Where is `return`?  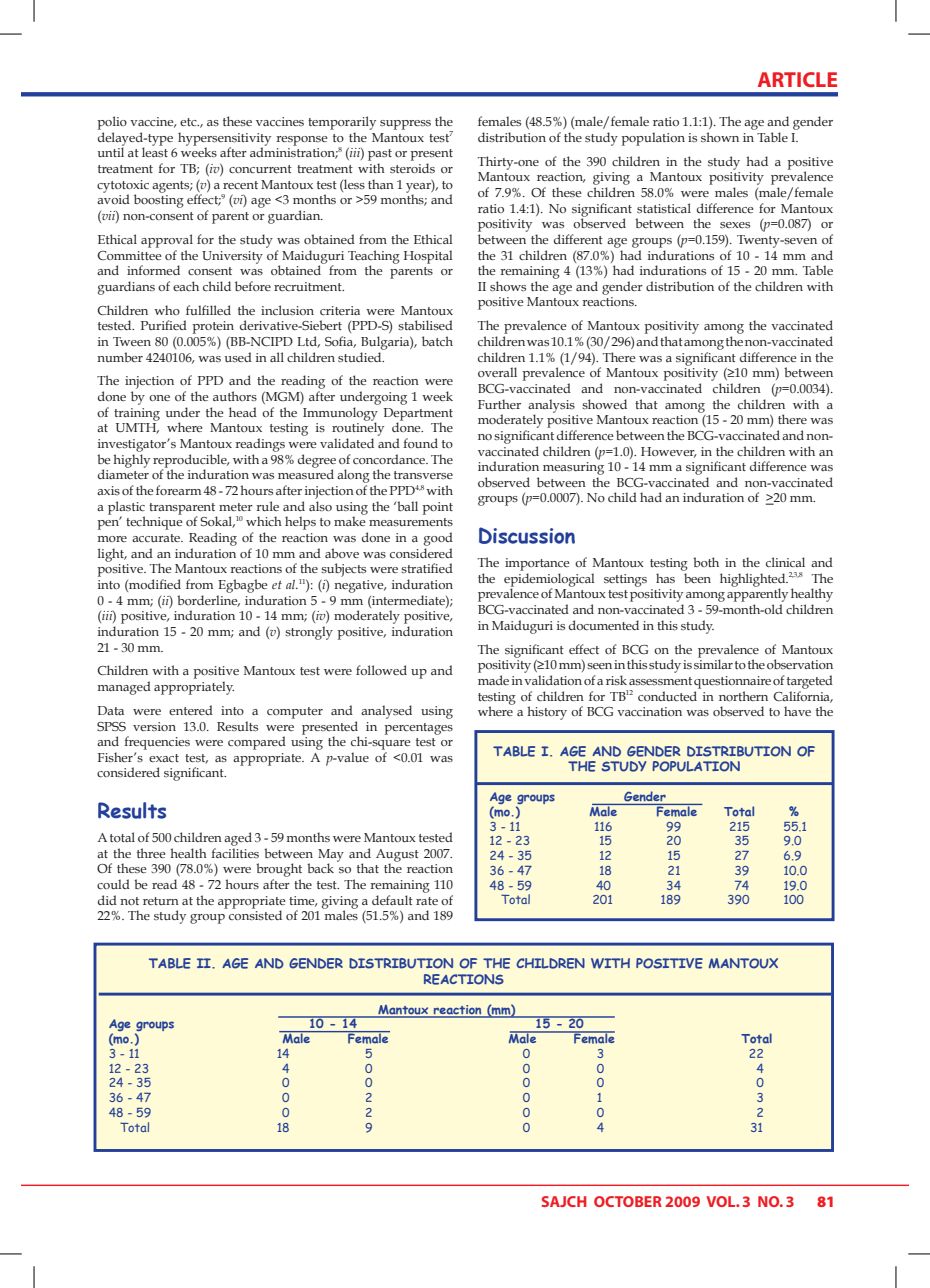
return is located at coordinates (161, 901).
